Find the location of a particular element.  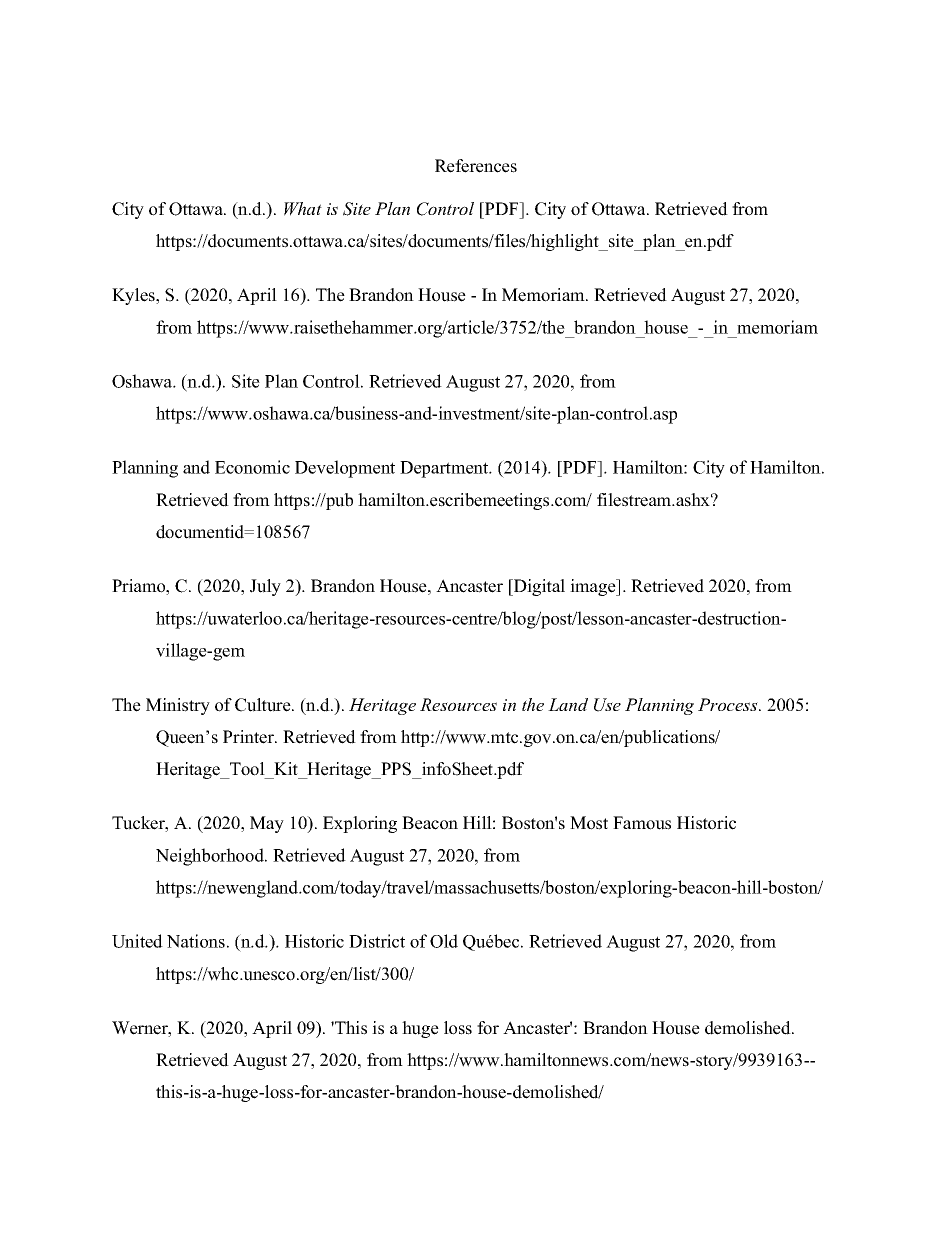

image is located at coordinates (594, 587).
